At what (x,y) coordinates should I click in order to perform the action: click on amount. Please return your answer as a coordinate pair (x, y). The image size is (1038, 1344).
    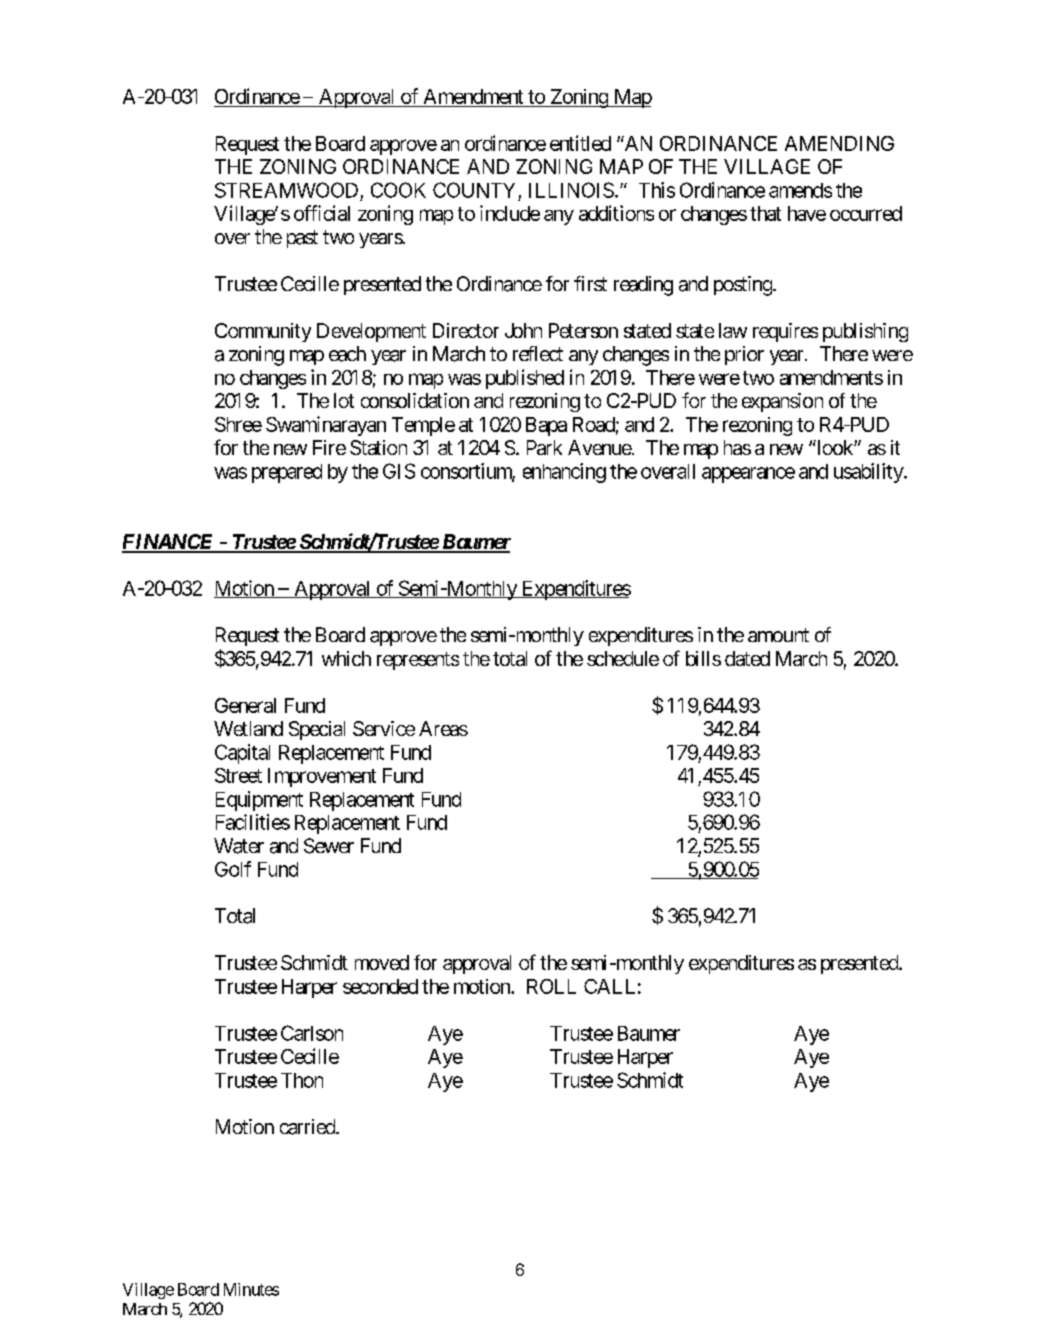
    Looking at the image, I should click on (778, 635).
